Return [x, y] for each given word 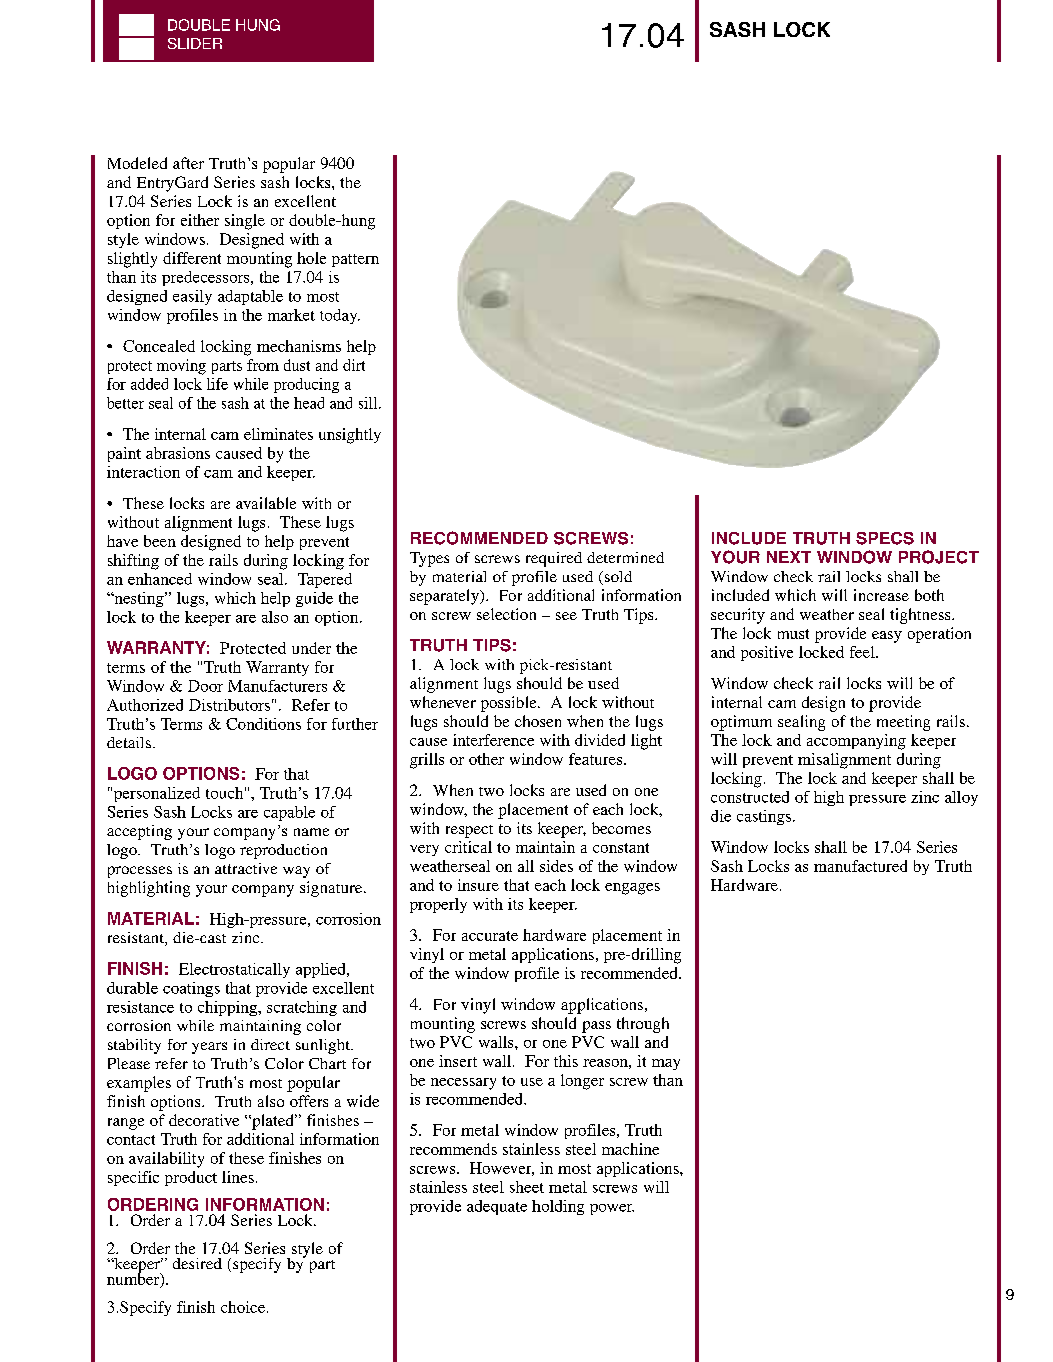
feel [863, 652]
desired [197, 1263]
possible [510, 704]
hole [311, 258]
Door [205, 686]
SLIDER [195, 43]
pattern [355, 260]
